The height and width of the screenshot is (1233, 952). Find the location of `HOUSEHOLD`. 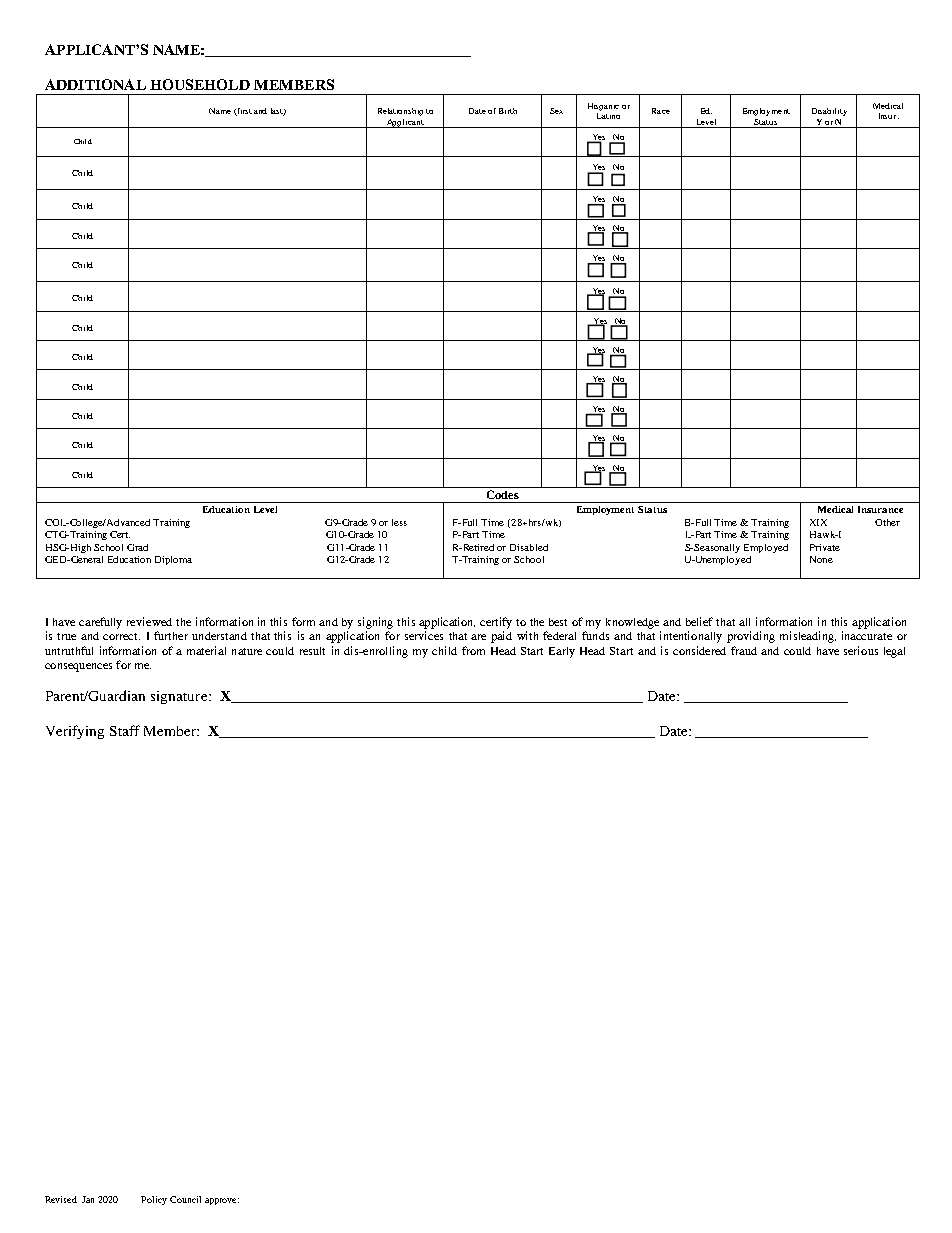

HOUSEHOLD is located at coordinates (200, 84).
